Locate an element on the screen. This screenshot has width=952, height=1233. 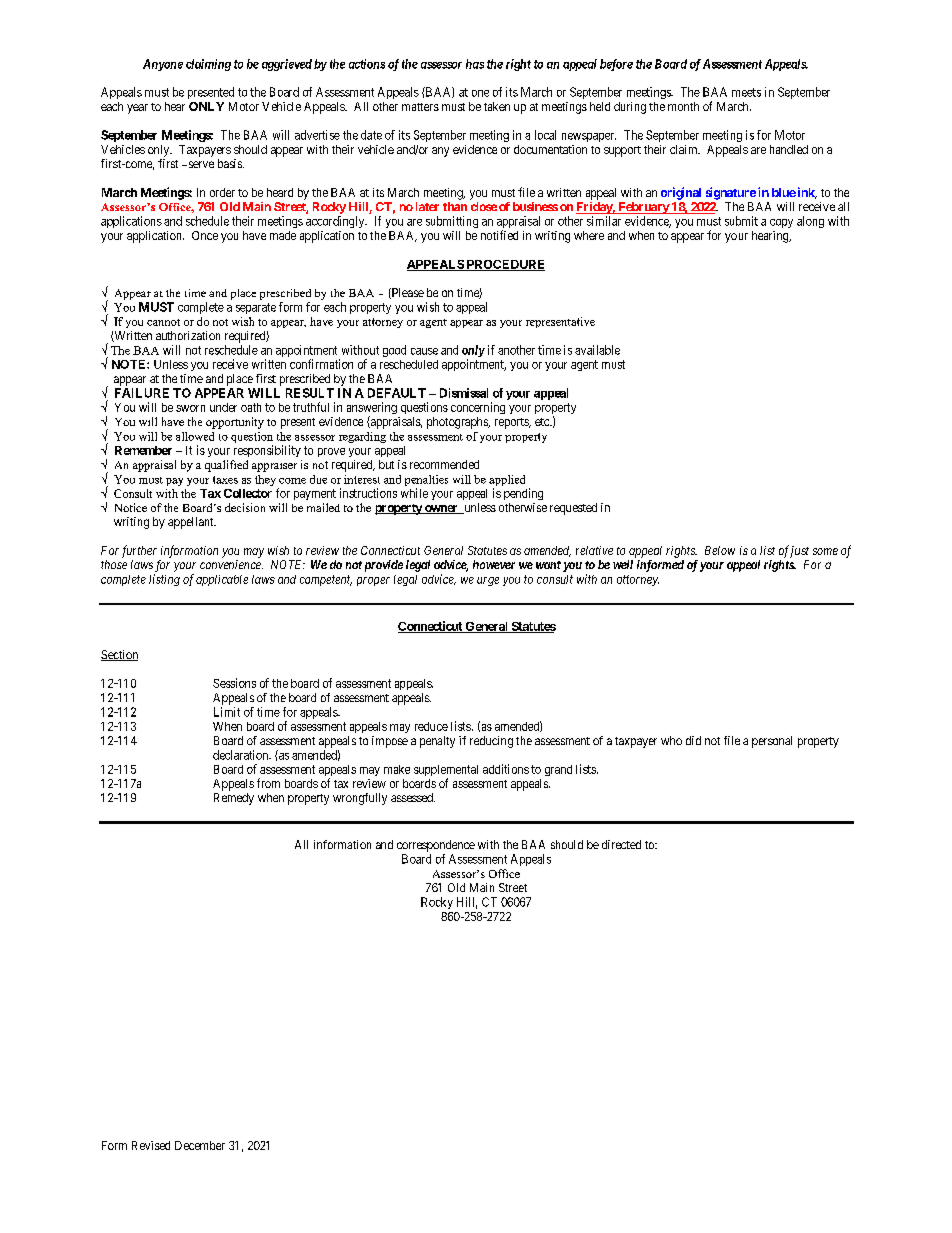
Revised is located at coordinates (151, 1145).
